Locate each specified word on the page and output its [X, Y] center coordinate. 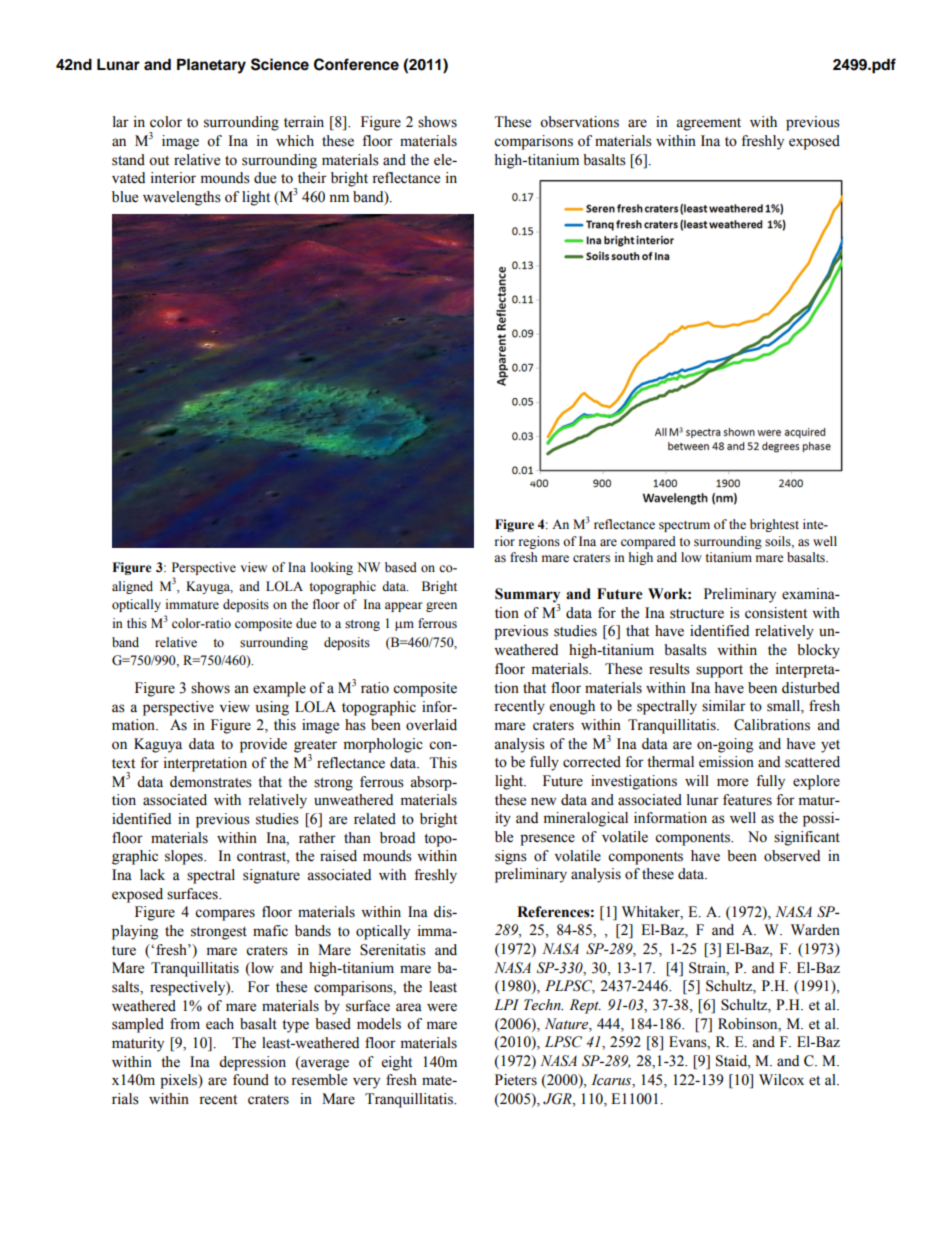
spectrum [684, 526]
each [220, 1024]
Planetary [211, 66]
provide [263, 745]
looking [332, 568]
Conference [356, 64]
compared [648, 542]
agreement [708, 124]
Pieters [516, 1080]
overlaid [431, 725]
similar [724, 706]
